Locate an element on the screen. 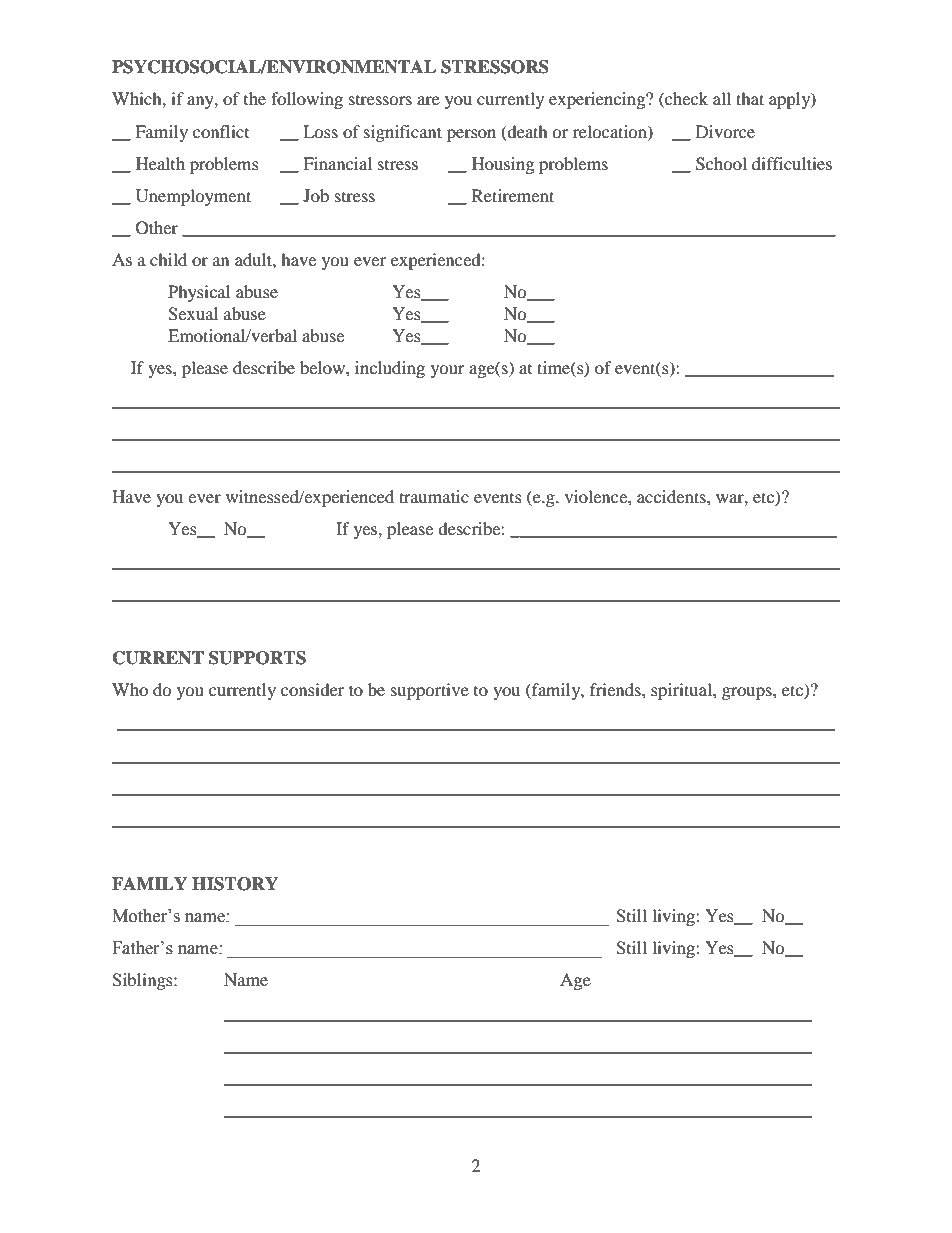 The height and width of the screenshot is (1233, 952). Sexual is located at coordinates (193, 314).
